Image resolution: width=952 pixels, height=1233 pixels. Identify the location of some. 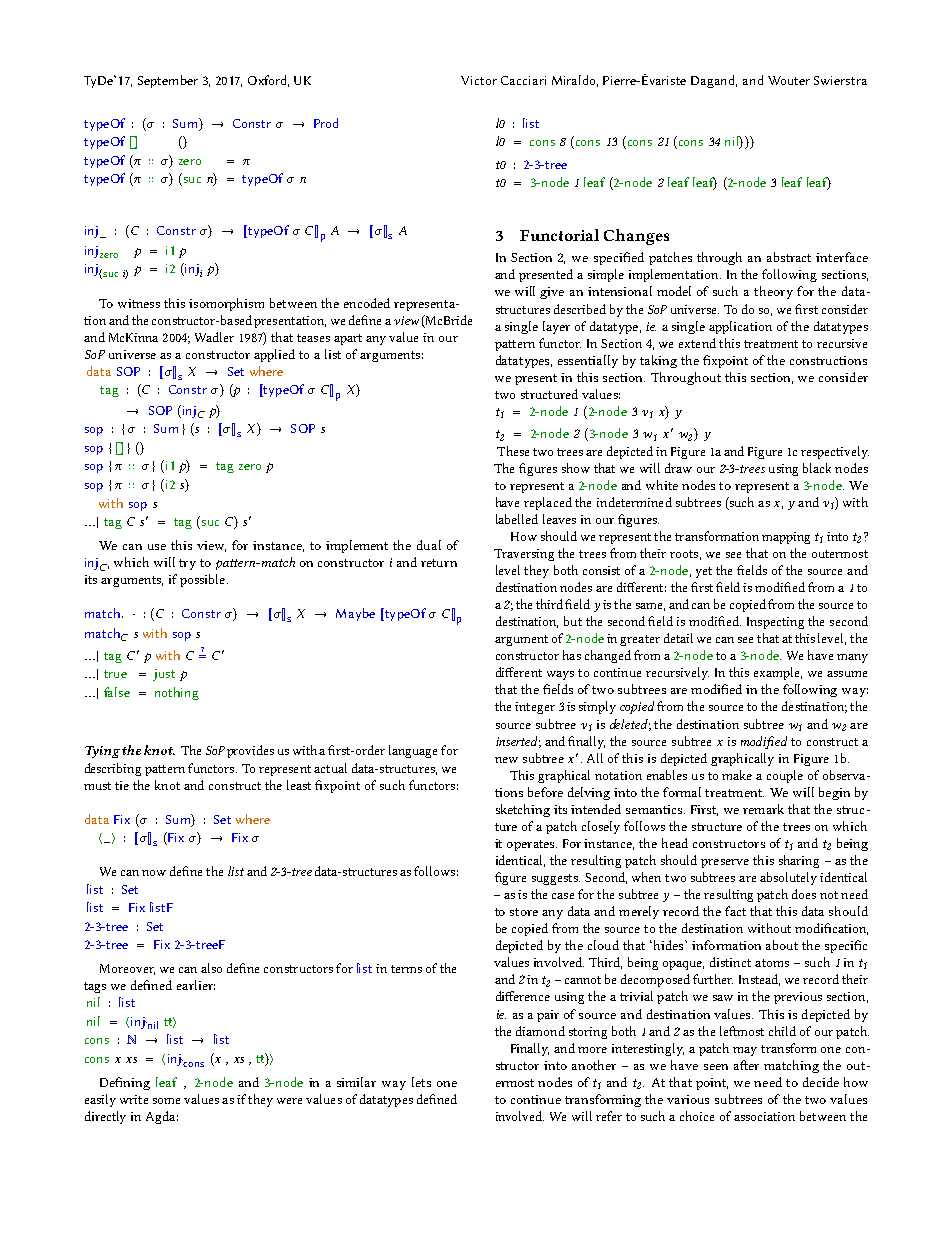
(166, 1101).
